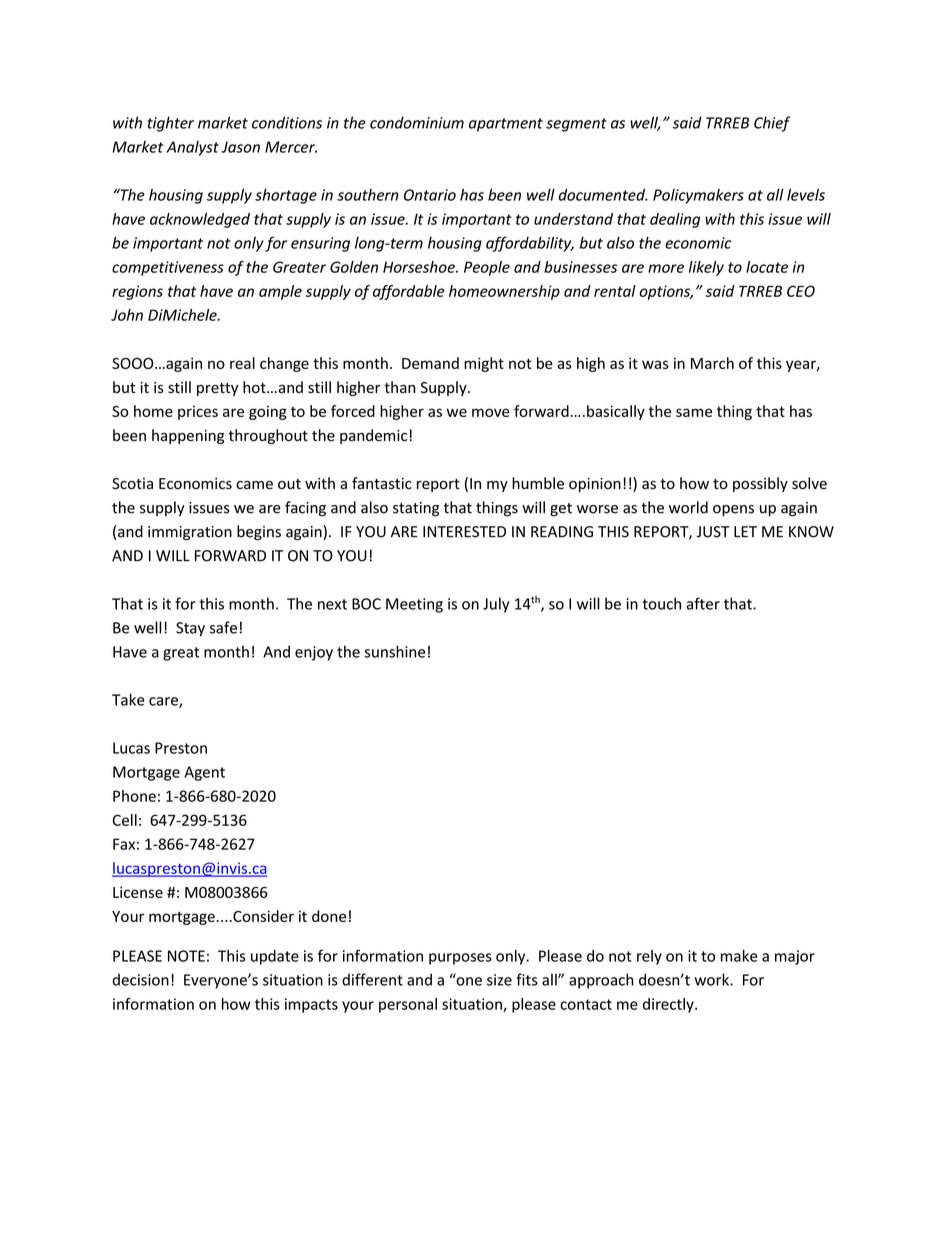 The image size is (952, 1233). Describe the element at coordinates (713, 532) in the page. I see `JUST` at that location.
